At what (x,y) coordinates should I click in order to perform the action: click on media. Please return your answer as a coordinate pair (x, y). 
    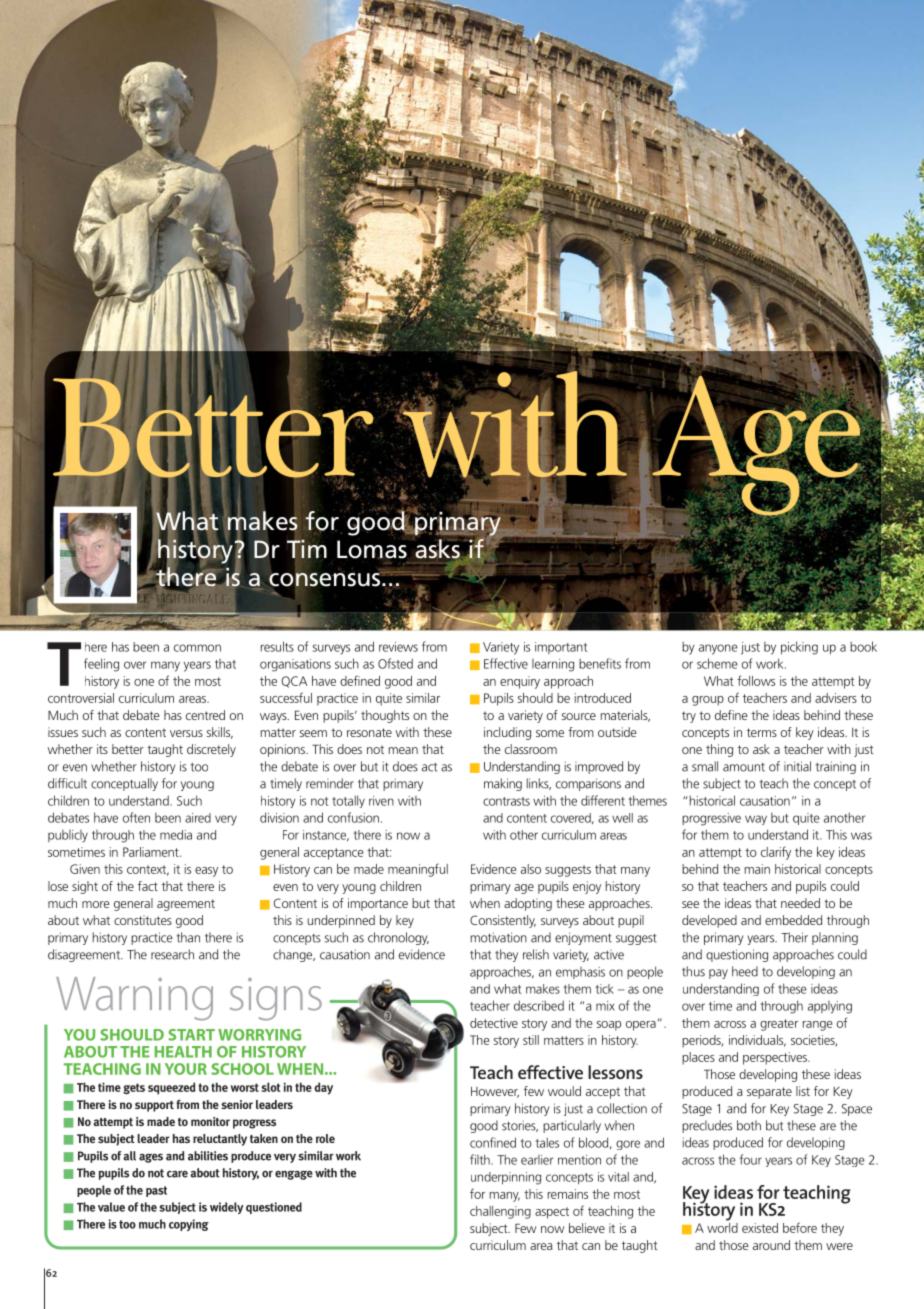
    Looking at the image, I should click on (176, 835).
